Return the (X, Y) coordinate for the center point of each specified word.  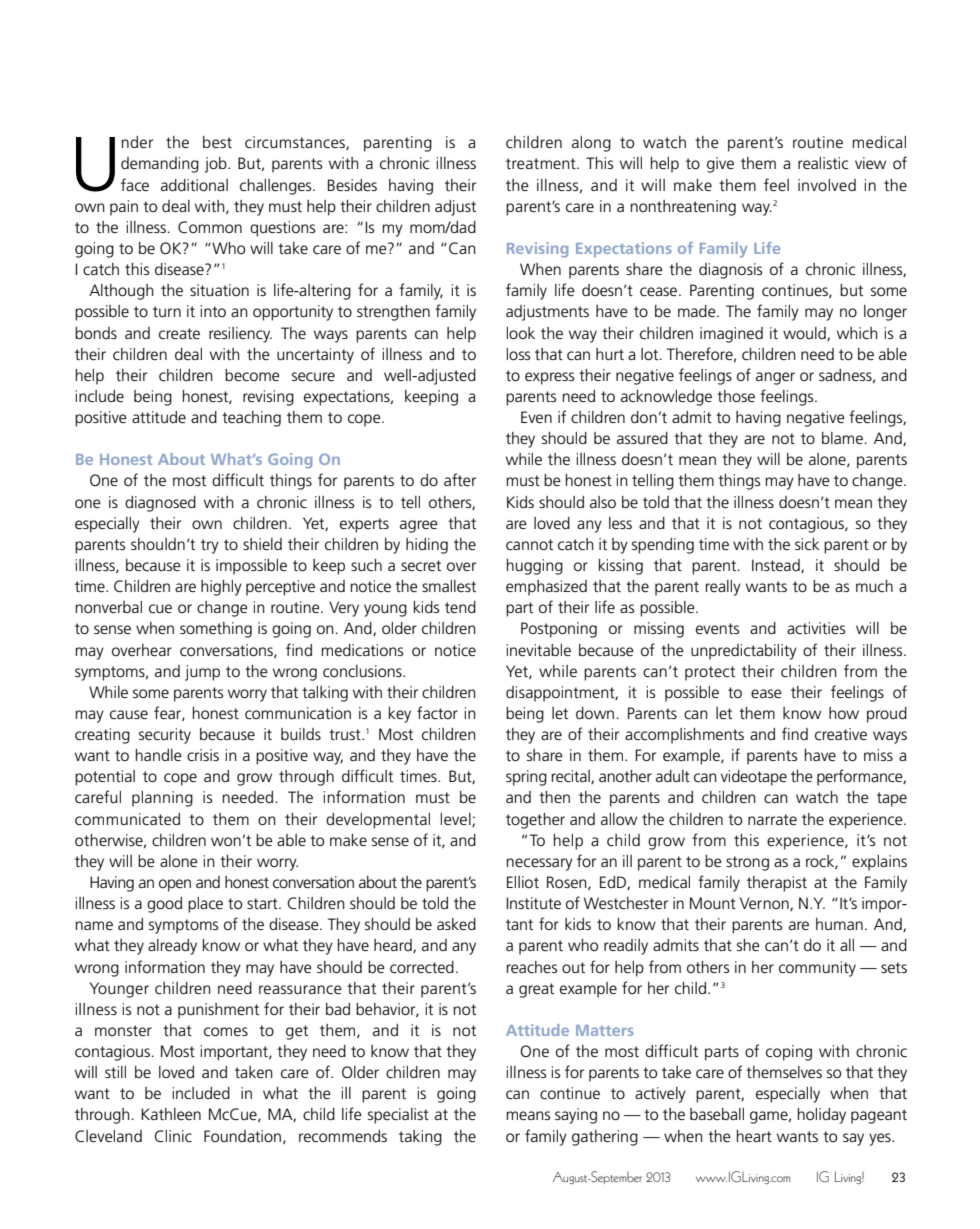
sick (807, 544)
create (179, 333)
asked (456, 924)
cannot (529, 544)
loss (518, 354)
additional (194, 185)
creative (841, 734)
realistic (823, 163)
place (205, 905)
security (165, 736)
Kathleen (171, 1114)
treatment (542, 163)
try (210, 546)
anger (775, 378)
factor (437, 712)
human (839, 924)
